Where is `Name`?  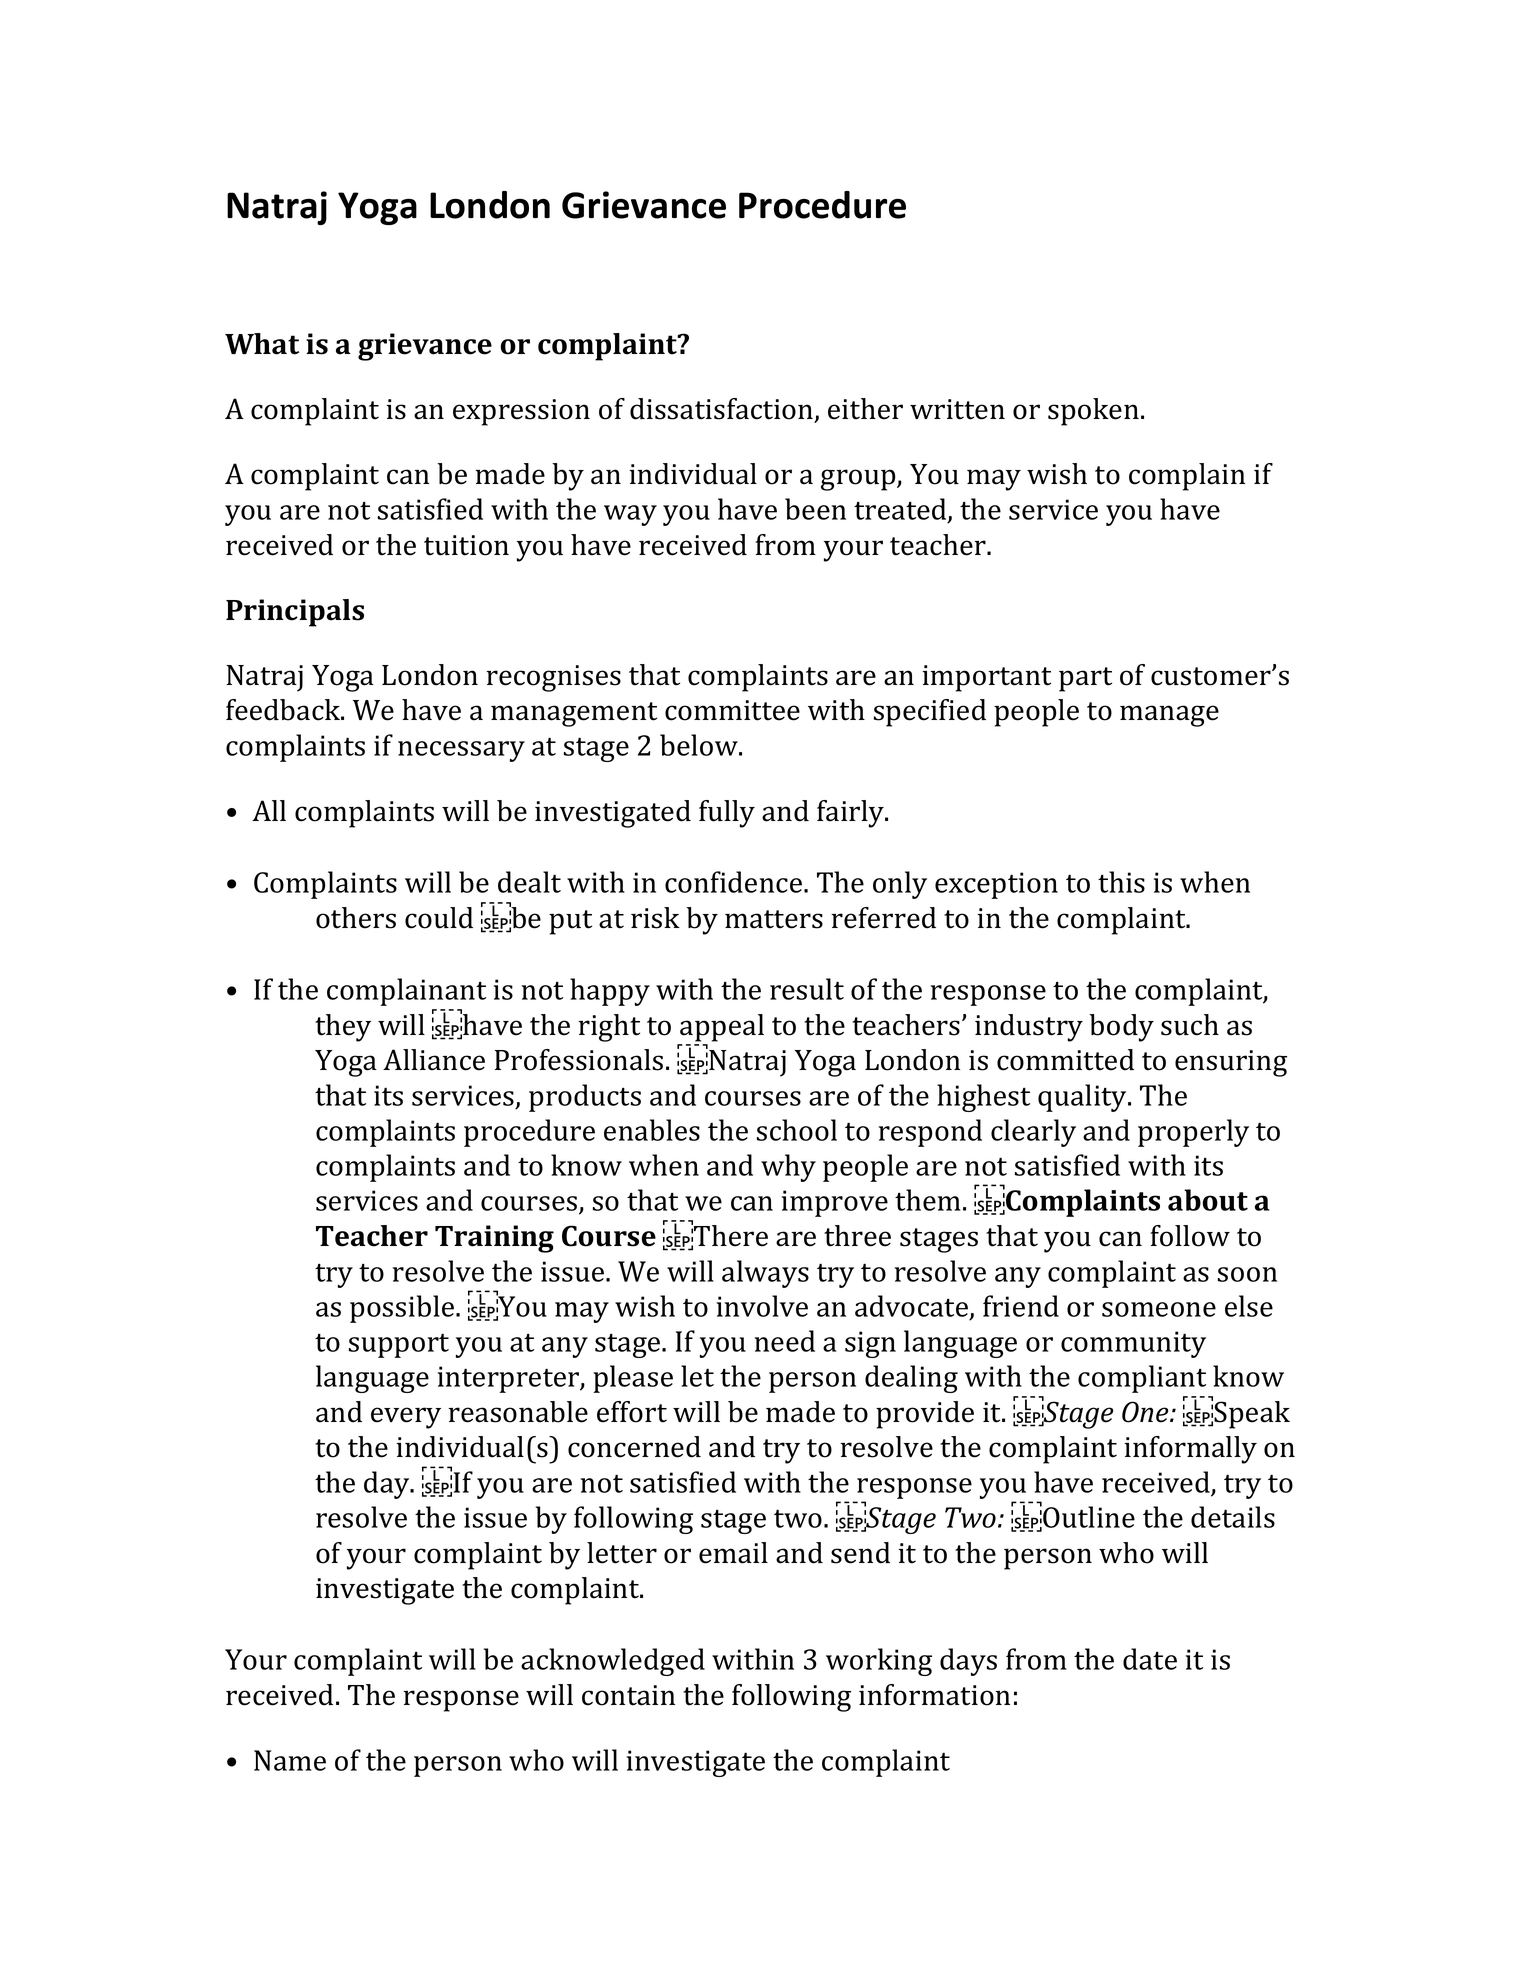
Name is located at coordinates (290, 1760).
